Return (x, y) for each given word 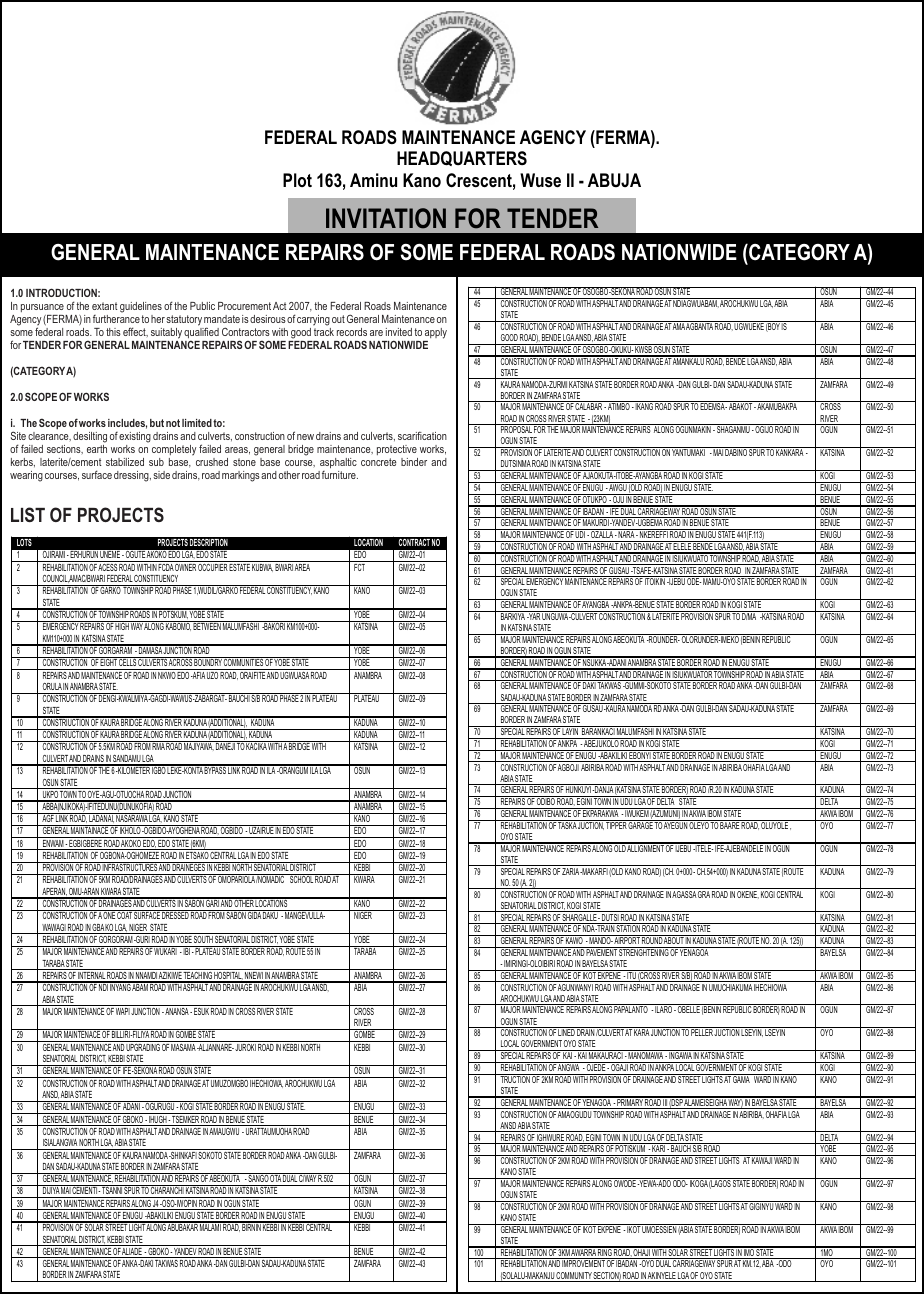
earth (97, 449)
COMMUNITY (574, 1277)
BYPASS (215, 769)
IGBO (159, 769)
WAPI (123, 1011)
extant (105, 306)
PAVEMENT (602, 951)
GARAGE (640, 824)
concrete (379, 462)
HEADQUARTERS (462, 158)
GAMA (742, 1078)
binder (414, 462)
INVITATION (386, 218)
